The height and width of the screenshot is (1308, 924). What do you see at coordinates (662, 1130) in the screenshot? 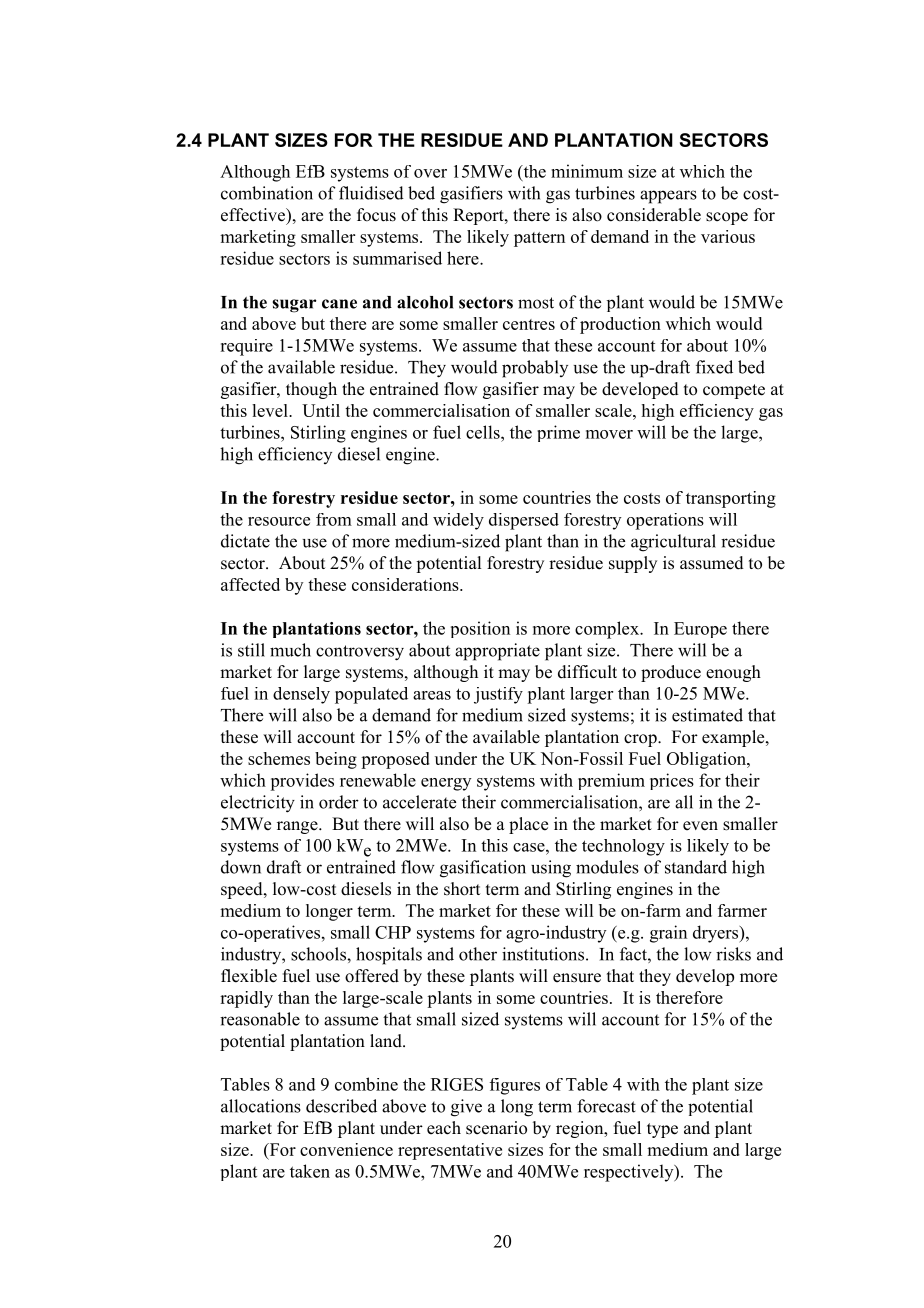
I see `type` at bounding box center [662, 1130].
